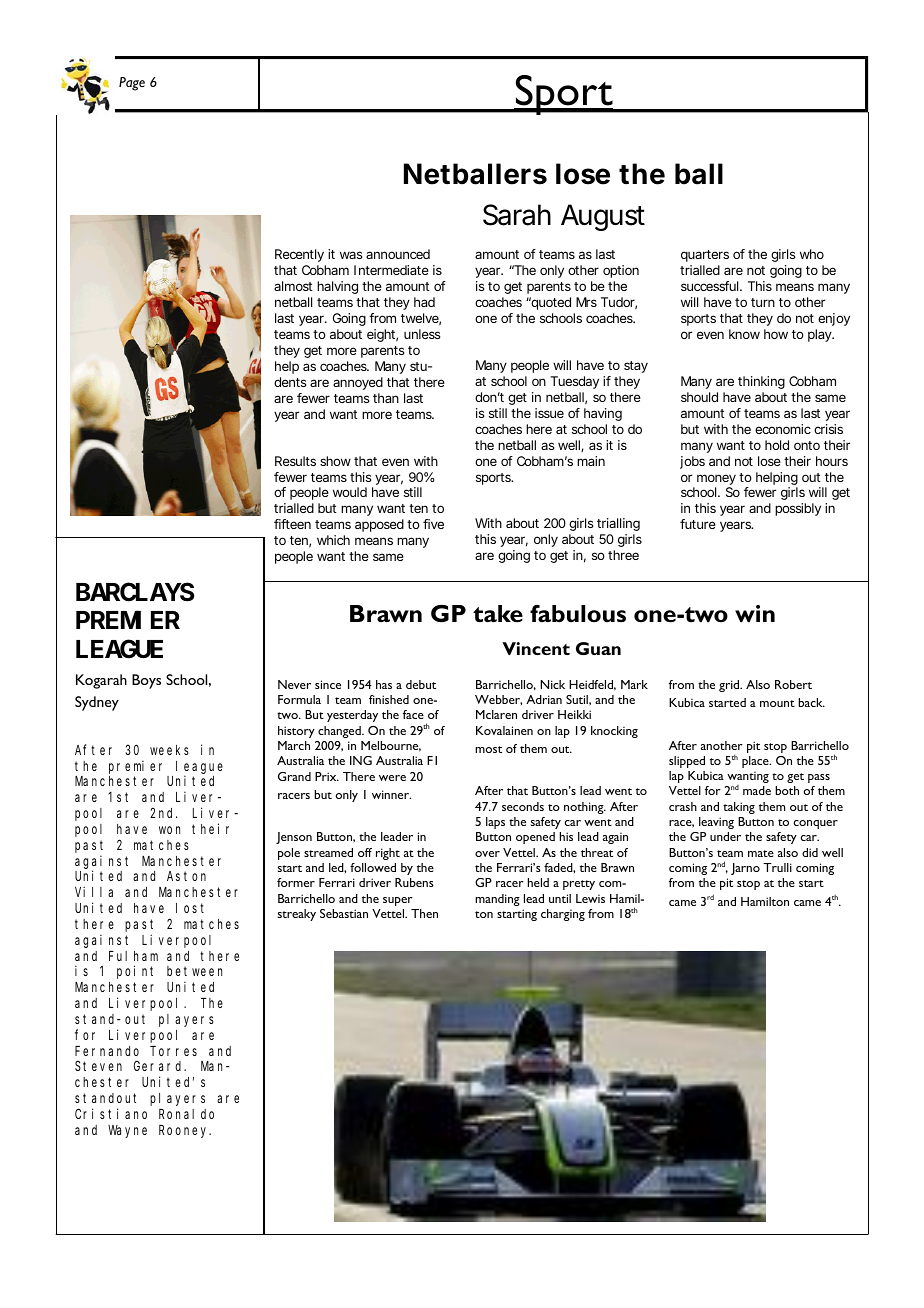  What do you see at coordinates (169, 750) in the page?
I see `weeks` at bounding box center [169, 750].
